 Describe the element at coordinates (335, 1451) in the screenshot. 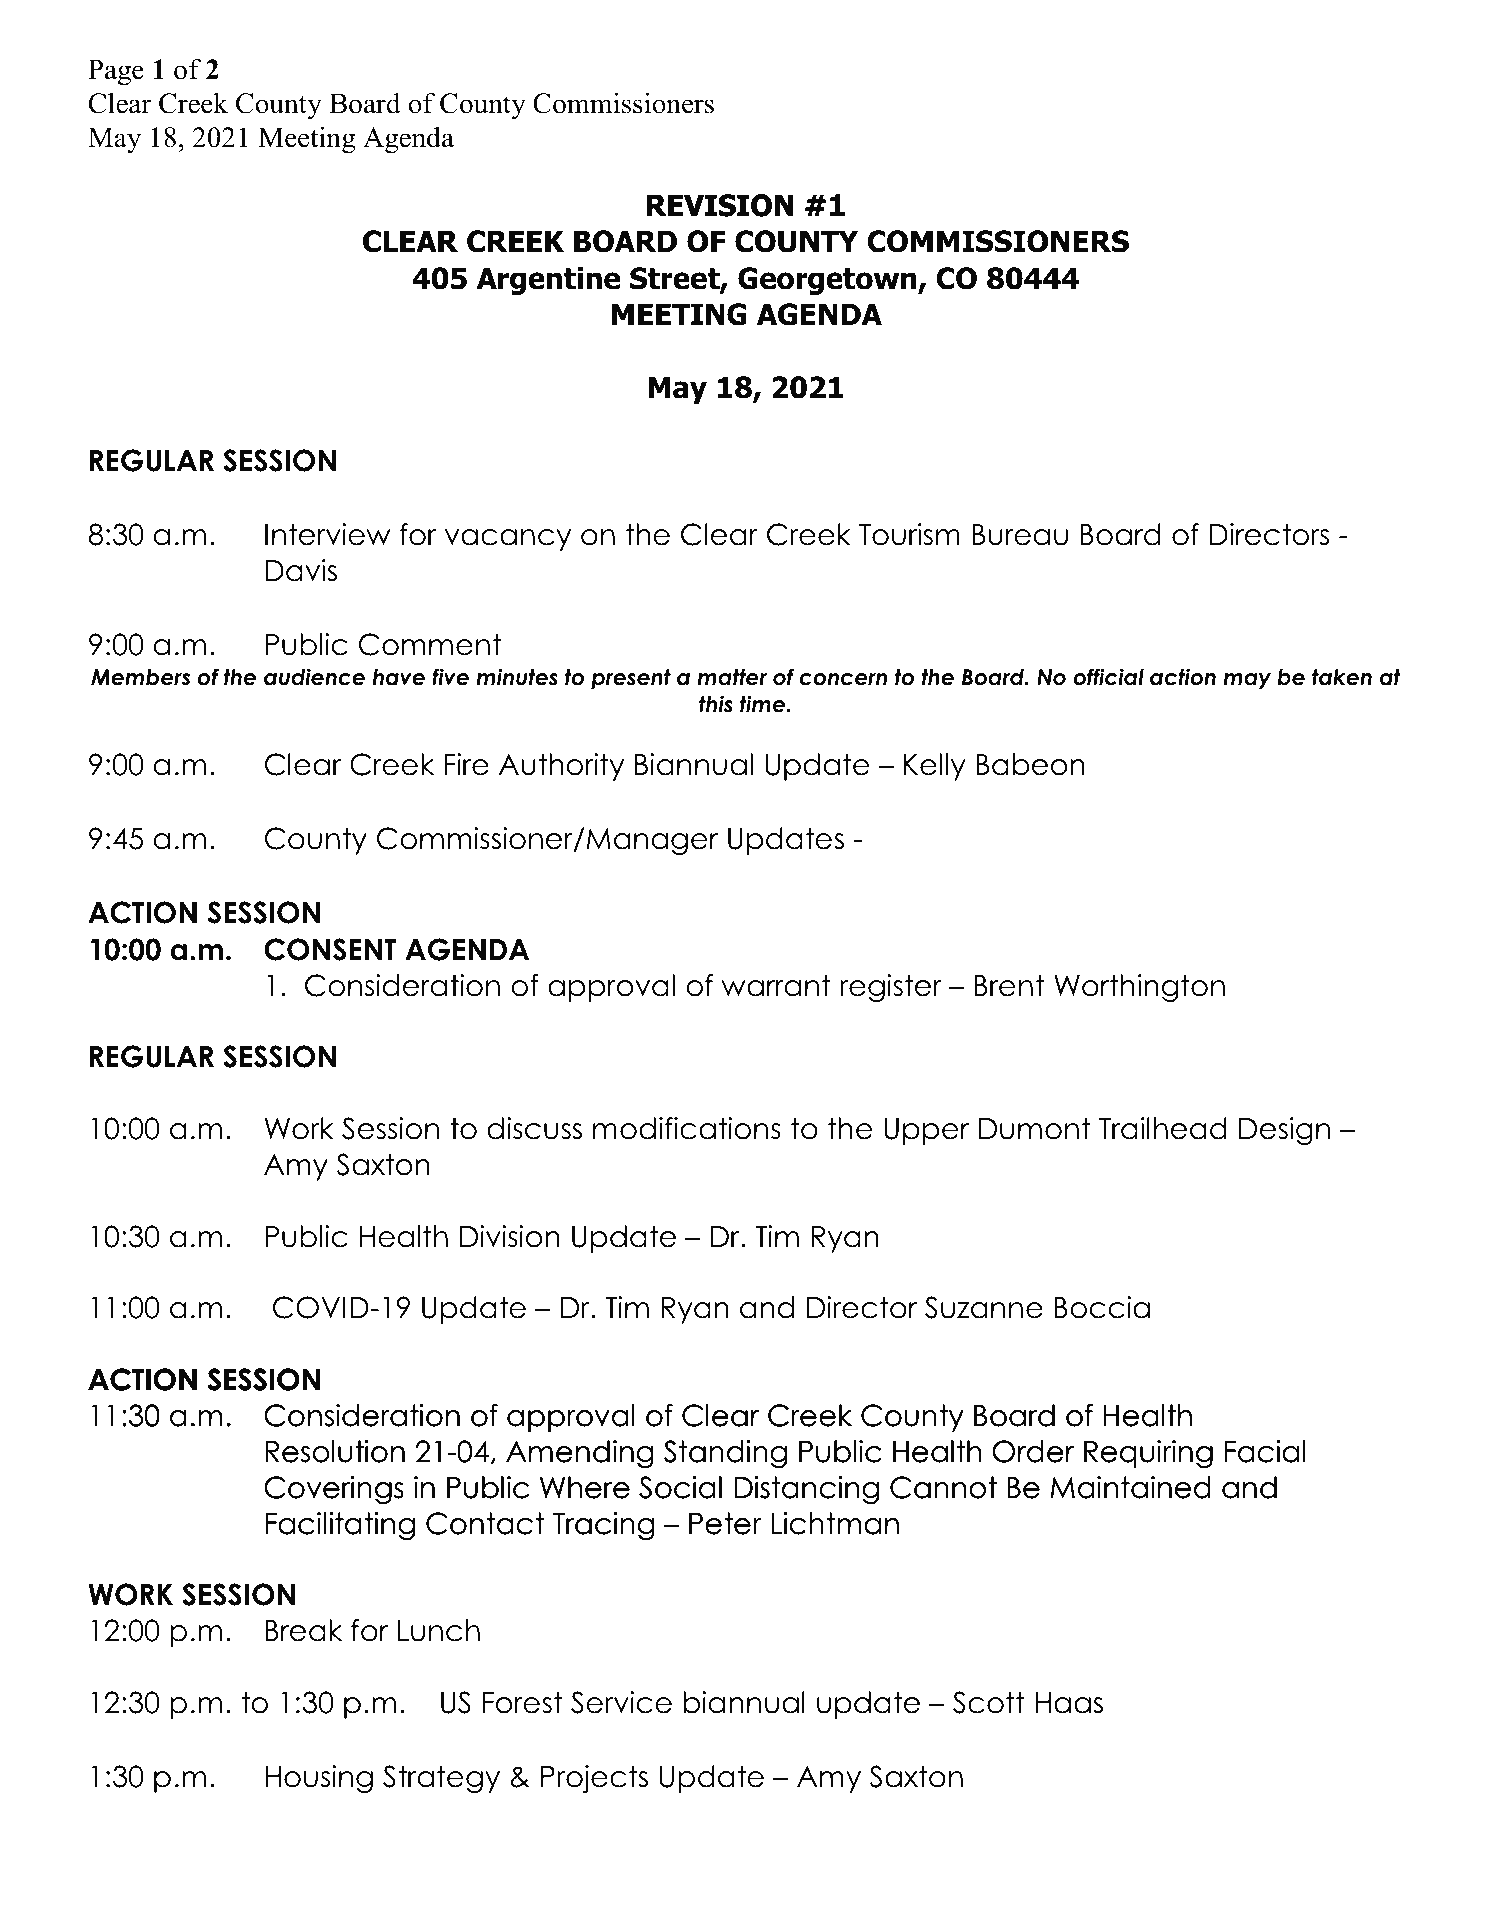

I see `Resolution` at that location.
